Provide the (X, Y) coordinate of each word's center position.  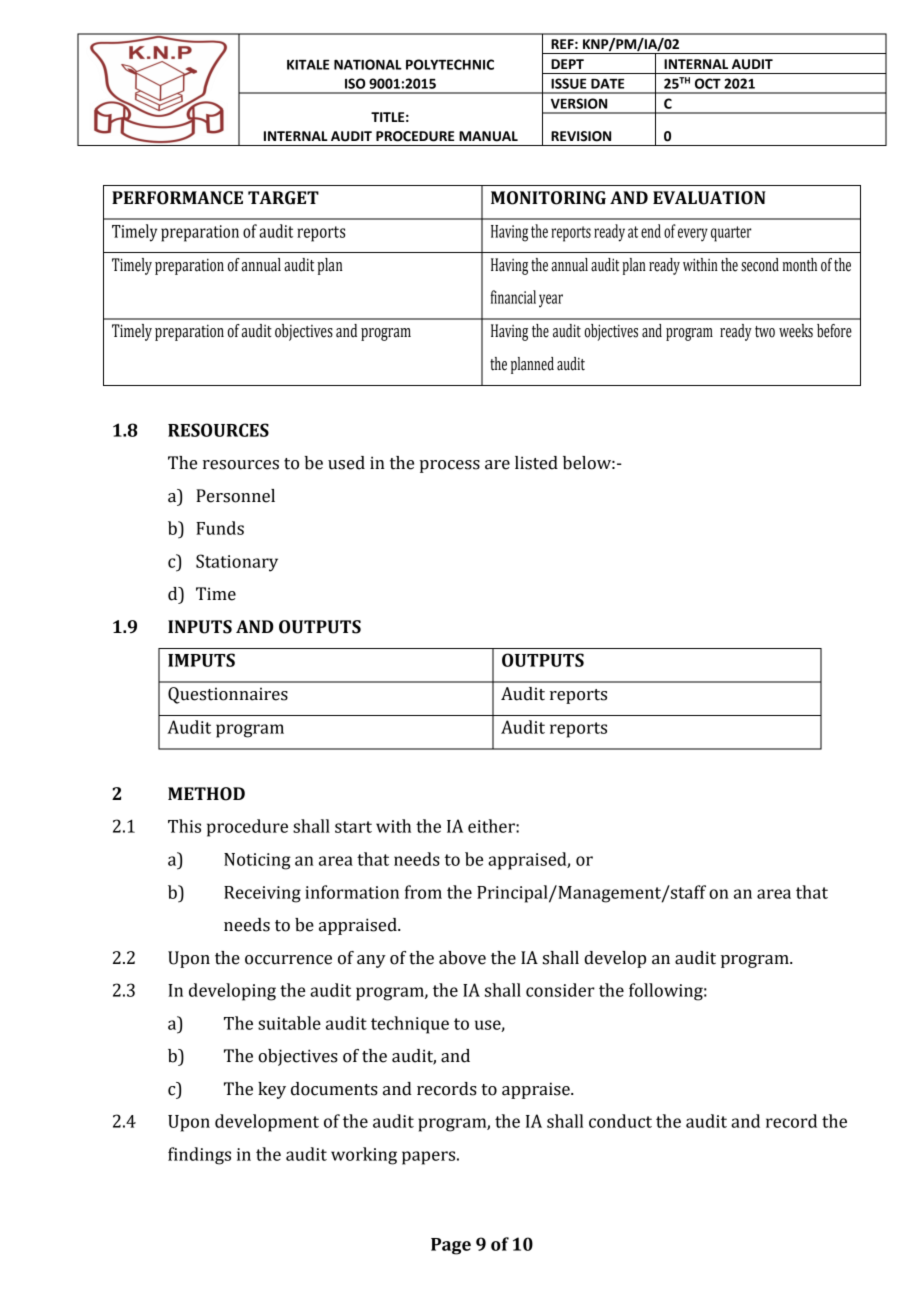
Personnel (235, 496)
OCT (708, 83)
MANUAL (488, 136)
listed (536, 463)
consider (560, 990)
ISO (355, 83)
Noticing (257, 861)
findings (199, 1156)
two (765, 332)
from (423, 892)
